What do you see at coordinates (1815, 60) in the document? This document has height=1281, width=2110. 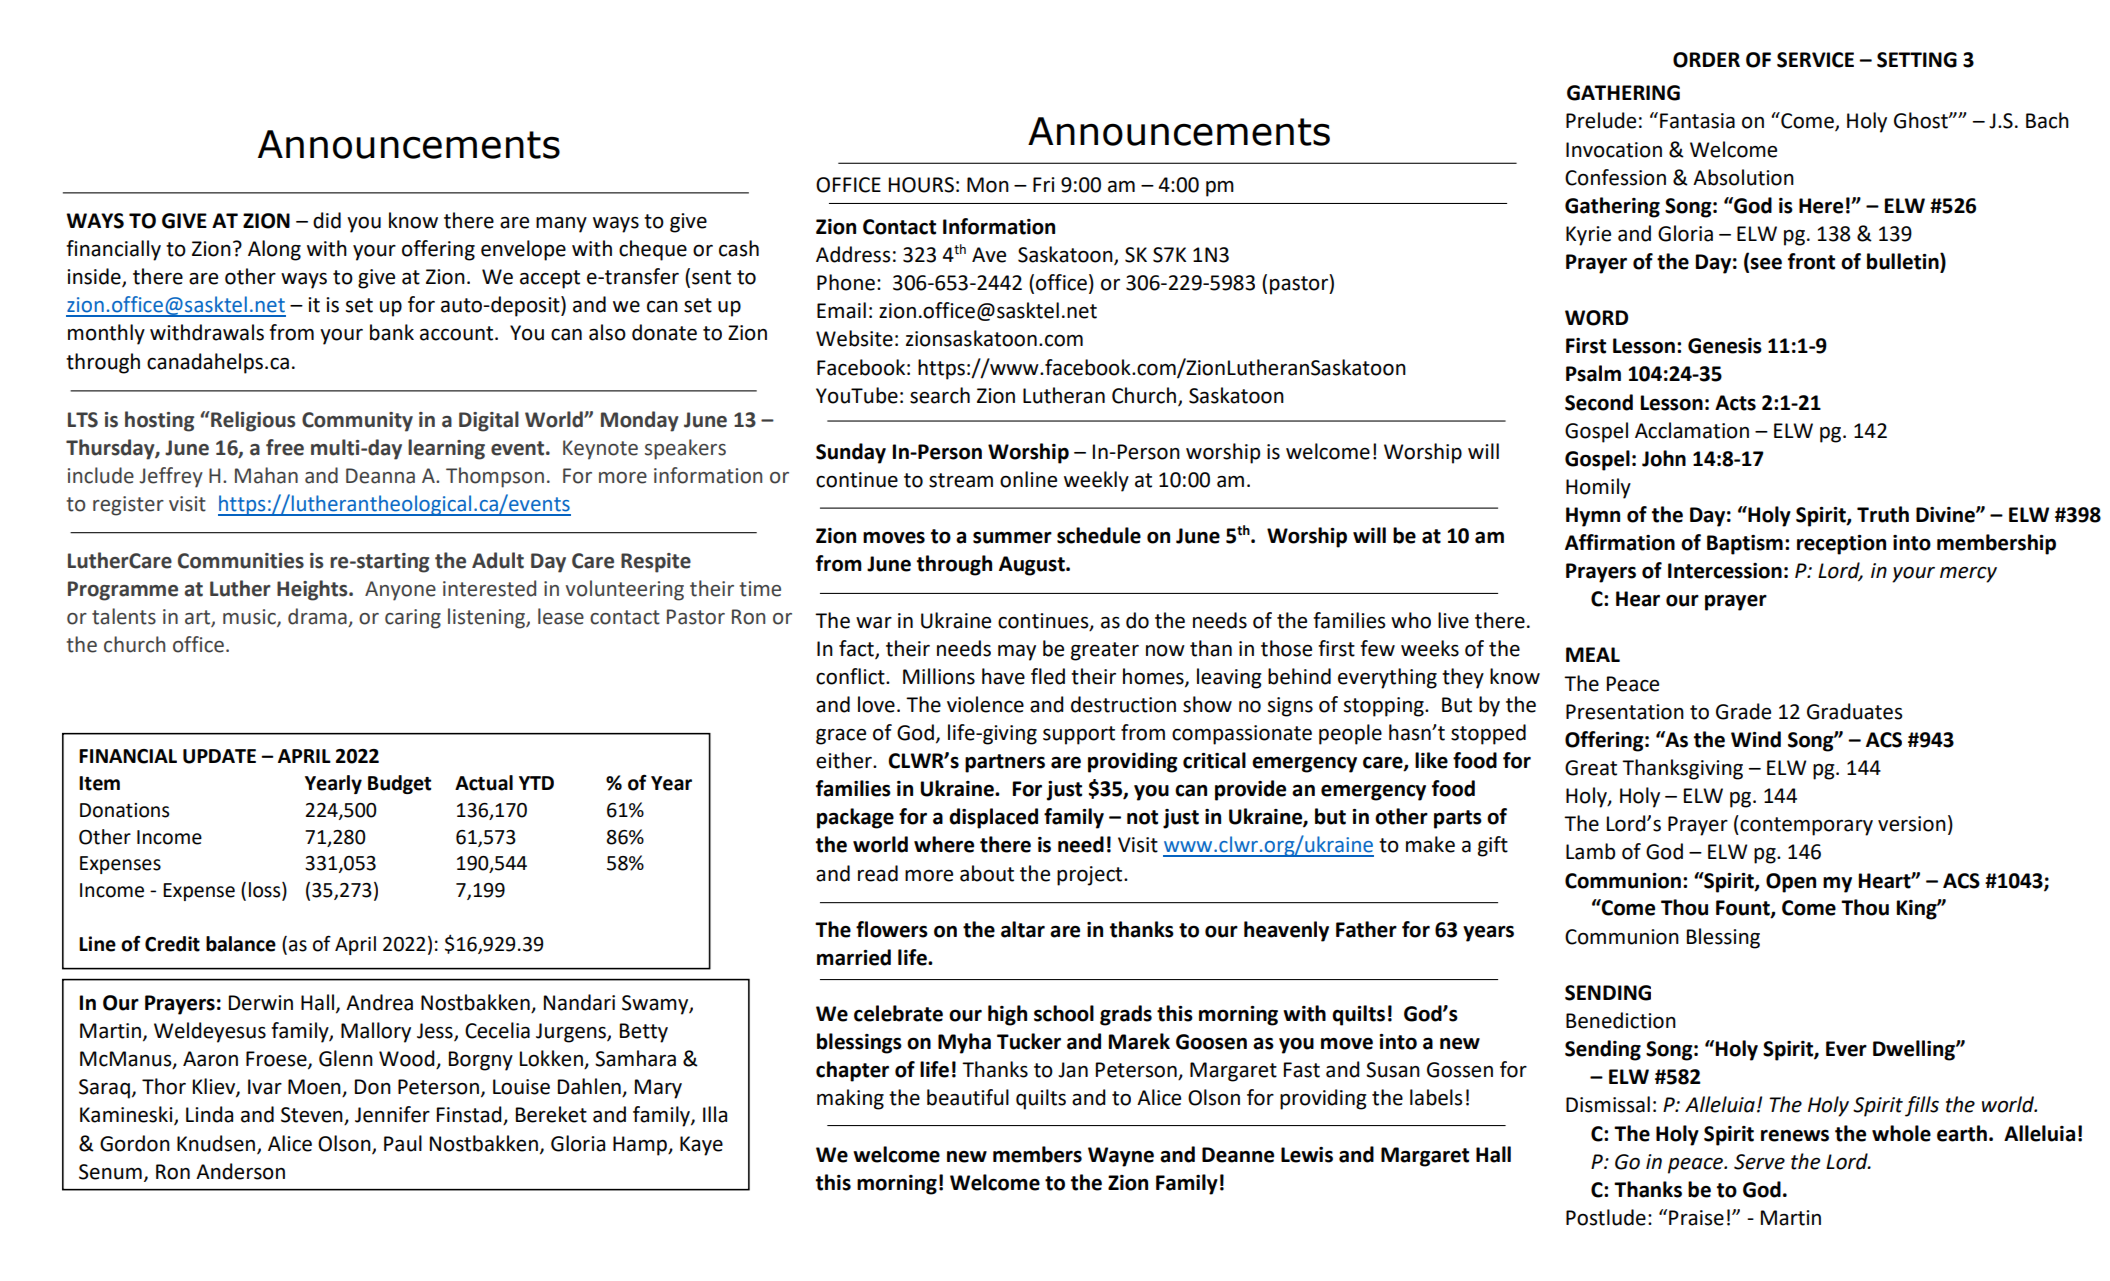 I see `SERVICE` at bounding box center [1815, 60].
